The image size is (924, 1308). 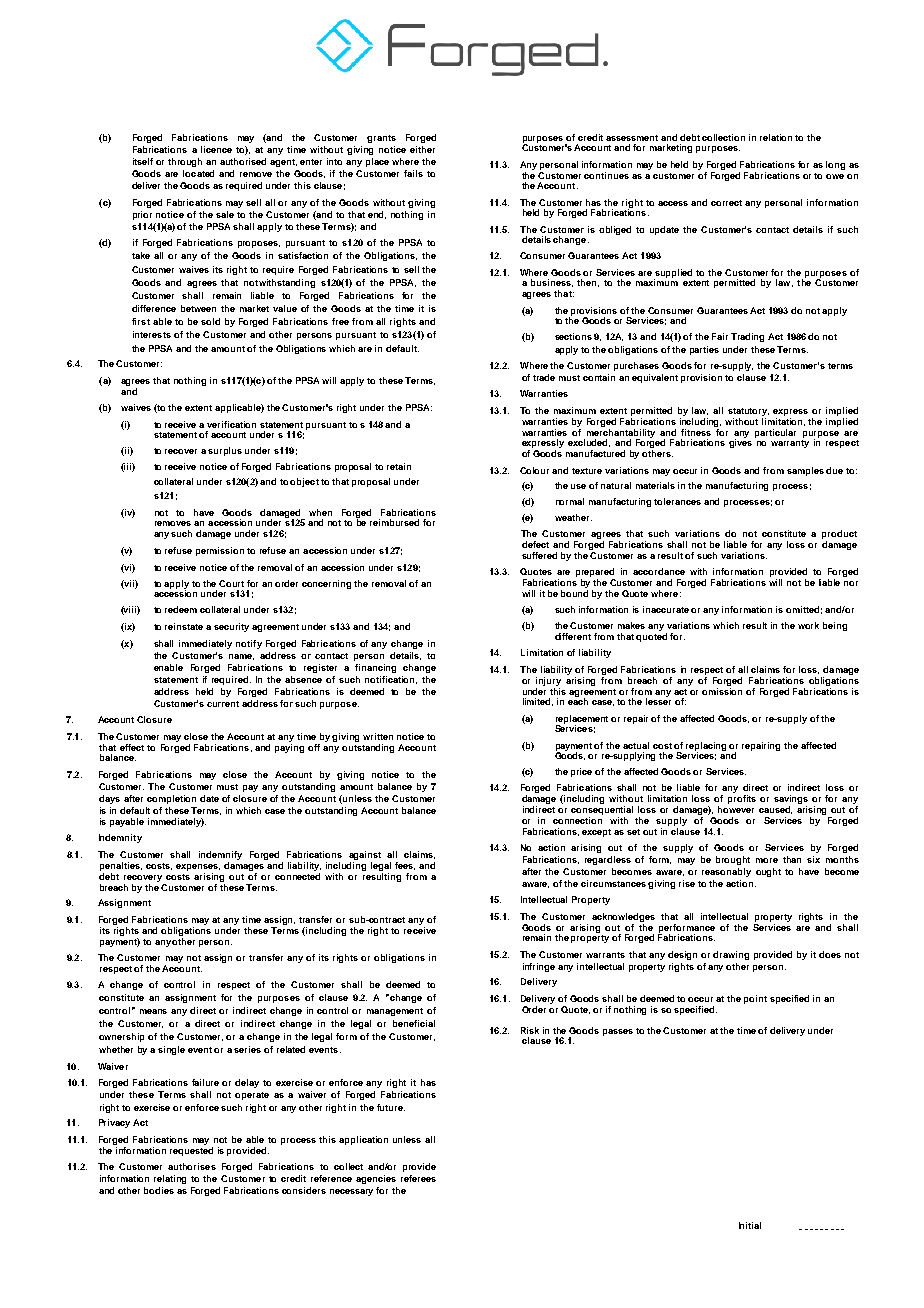 What do you see at coordinates (731, 955) in the document?
I see `drawing` at bounding box center [731, 955].
